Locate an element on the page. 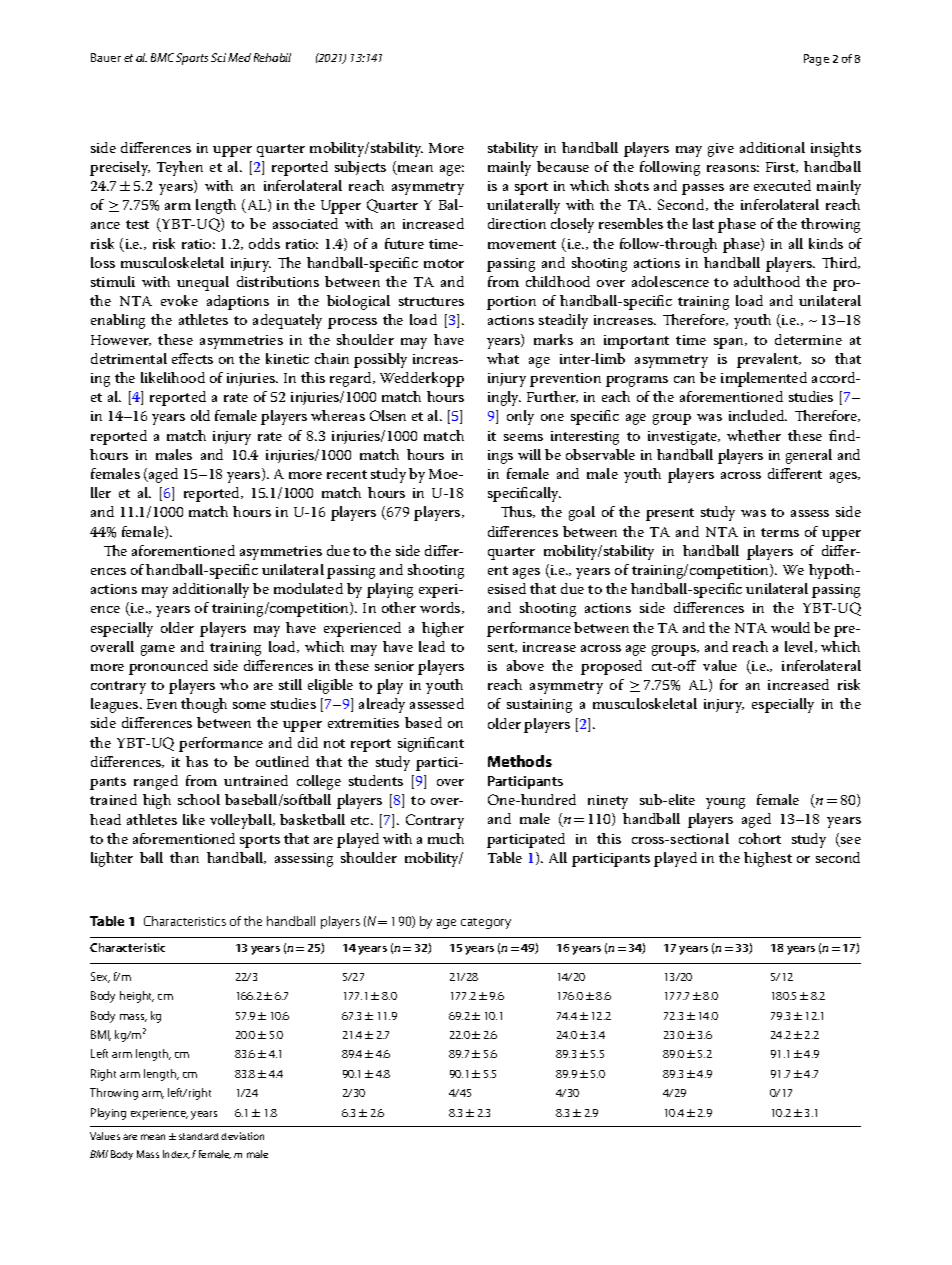 This document has height=1265, width=952. than is located at coordinates (184, 857).
